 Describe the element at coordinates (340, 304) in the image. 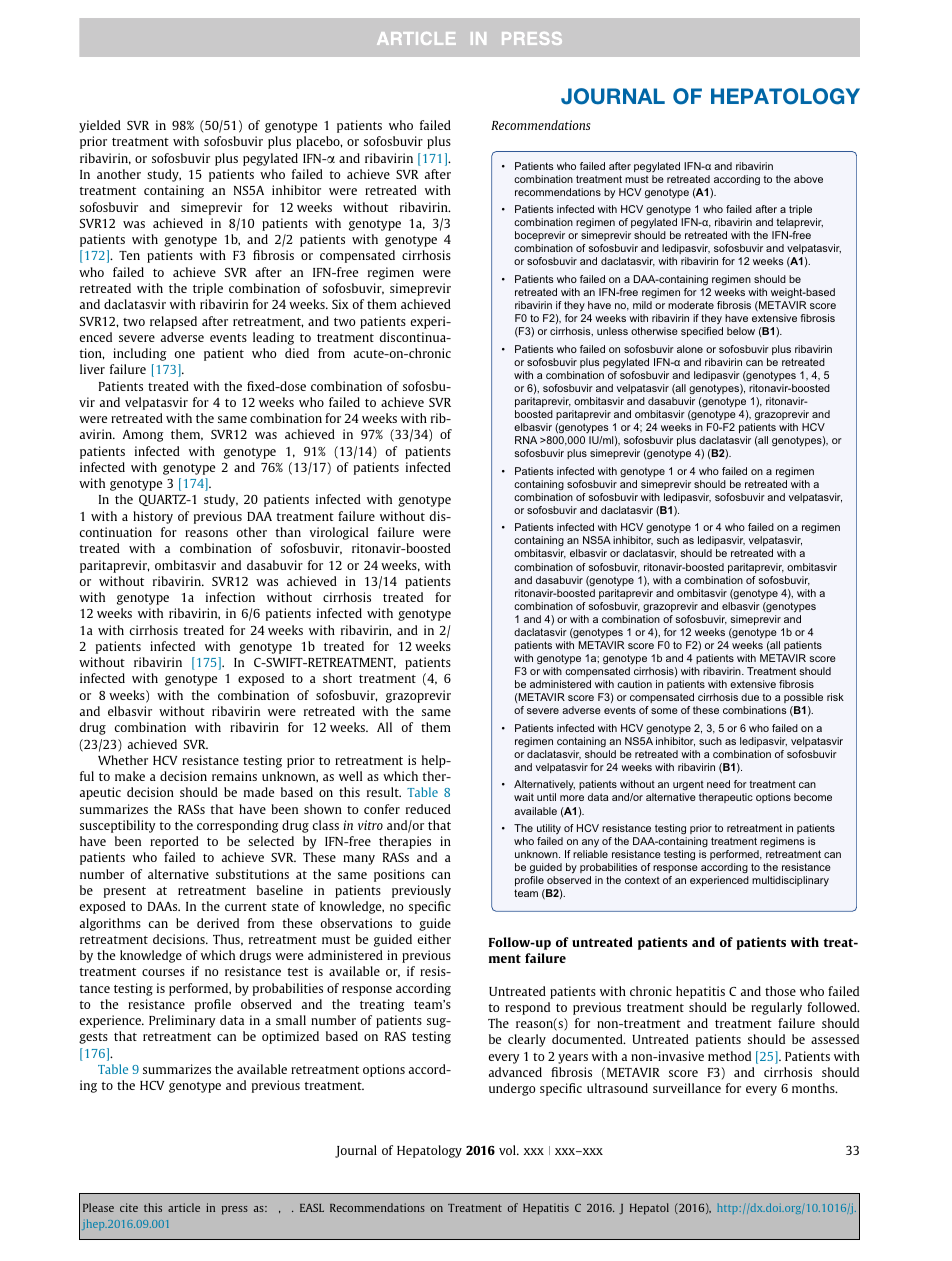

I see `Six` at that location.
